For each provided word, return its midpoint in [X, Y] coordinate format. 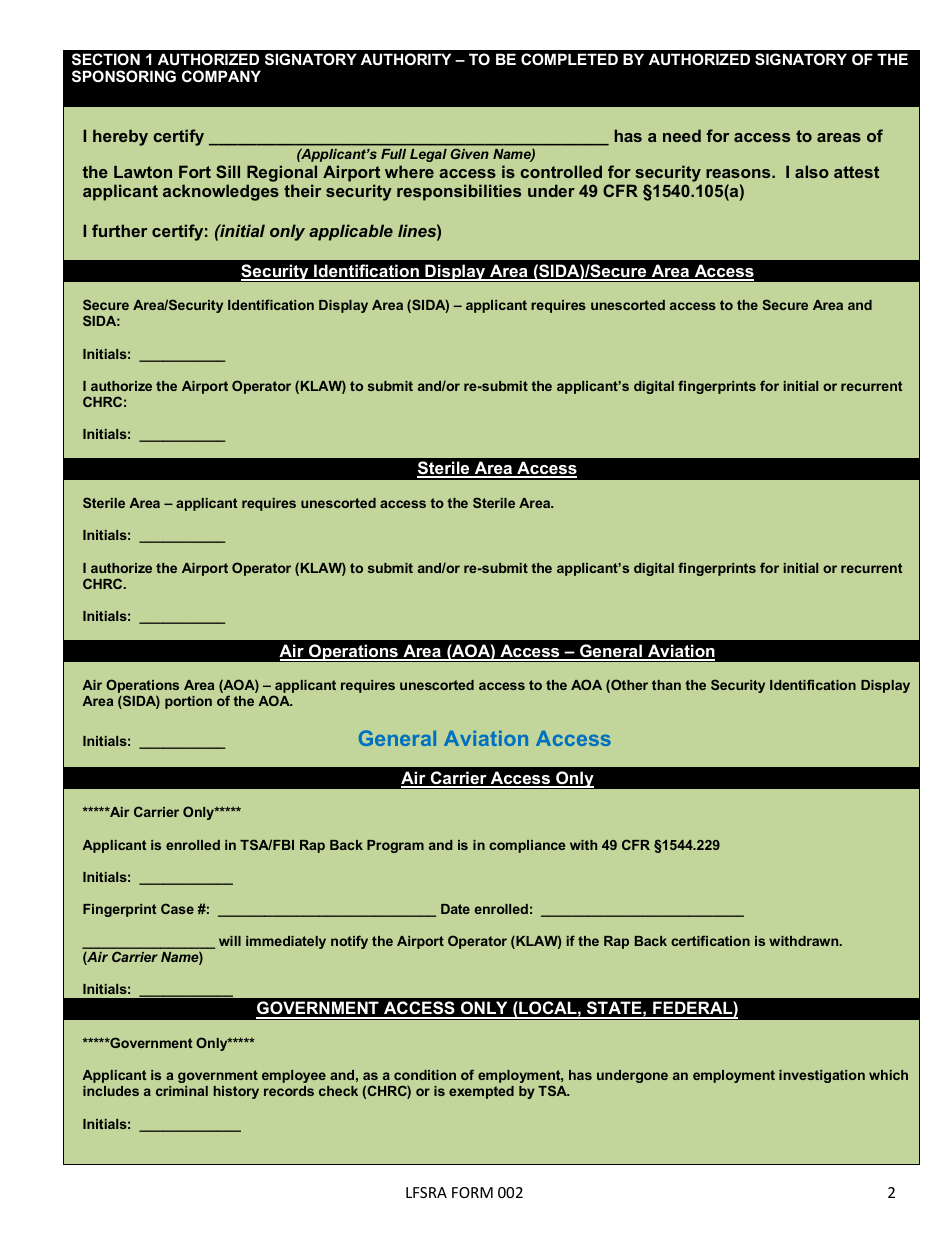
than [666, 685]
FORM [472, 1192]
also [812, 171]
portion [188, 702]
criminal [182, 1091]
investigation [822, 1076]
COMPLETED [569, 59]
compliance [527, 846]
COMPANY [221, 76]
